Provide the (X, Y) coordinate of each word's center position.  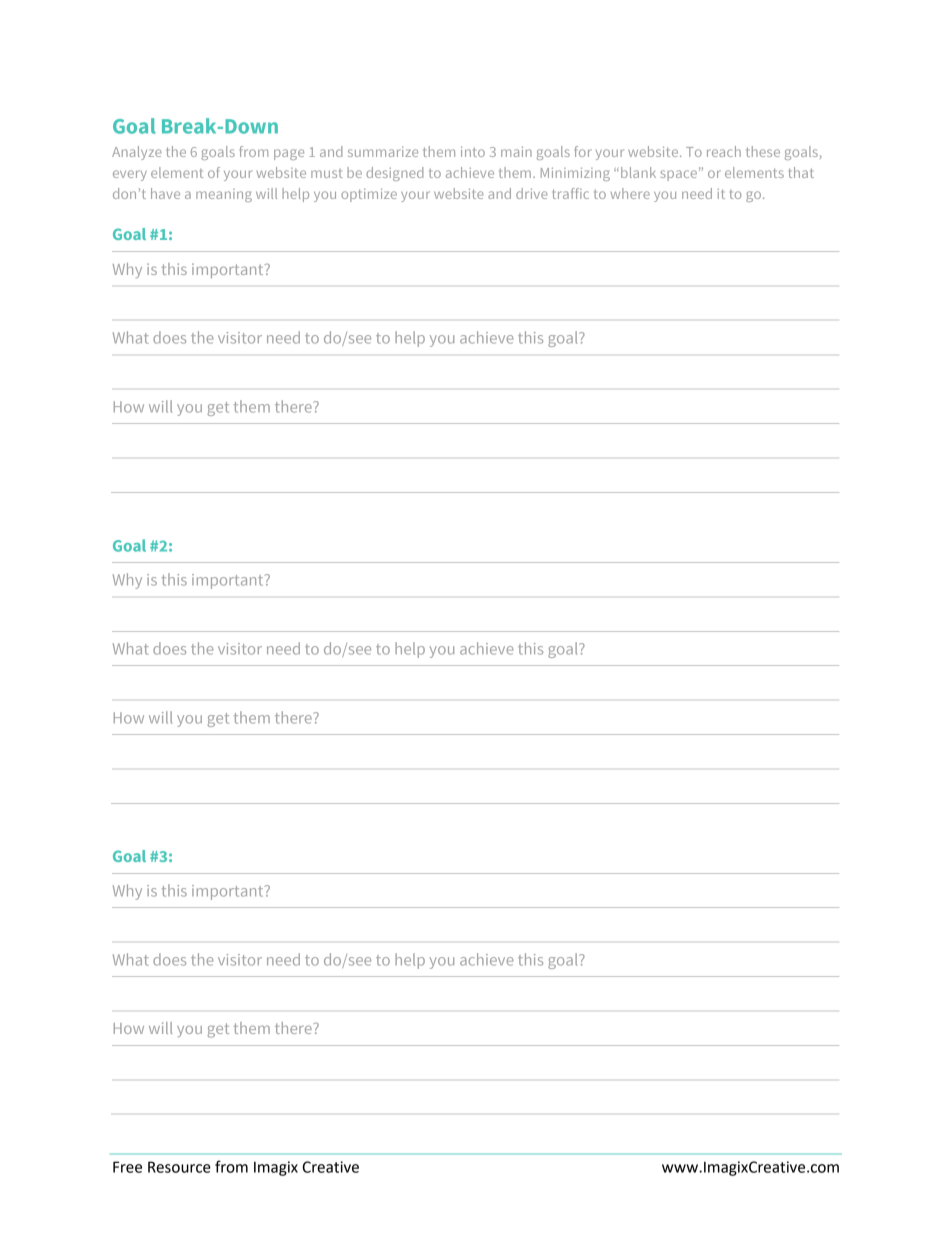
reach (724, 151)
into (473, 151)
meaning (224, 195)
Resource (179, 1167)
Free (127, 1167)
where (630, 193)
